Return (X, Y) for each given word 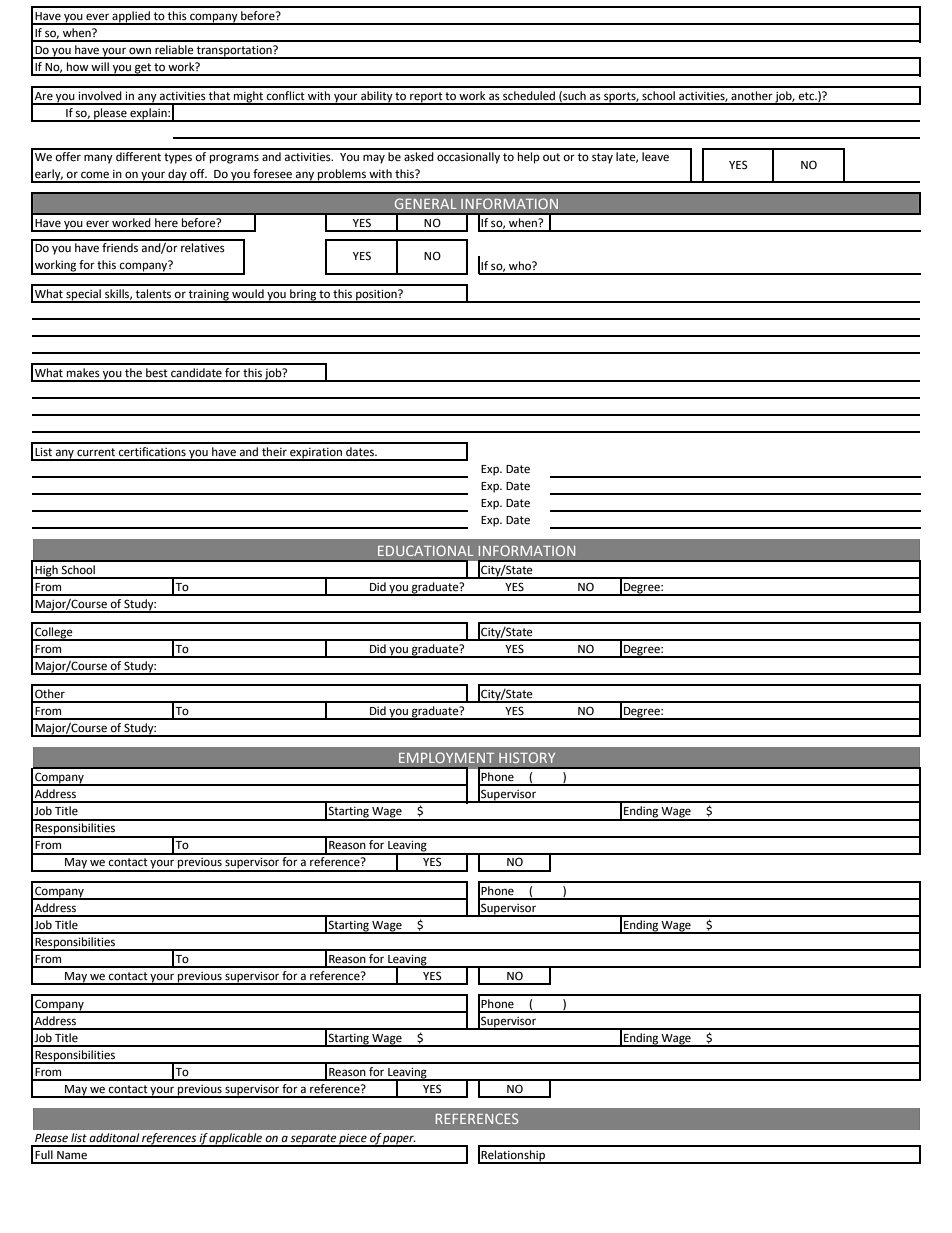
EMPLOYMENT (446, 757)
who (521, 265)
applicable (236, 1140)
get (143, 69)
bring (303, 296)
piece (353, 1140)
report (426, 98)
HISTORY (527, 757)
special (83, 296)
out (551, 157)
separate (313, 1140)
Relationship (513, 1157)
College (54, 634)
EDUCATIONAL (426, 550)
